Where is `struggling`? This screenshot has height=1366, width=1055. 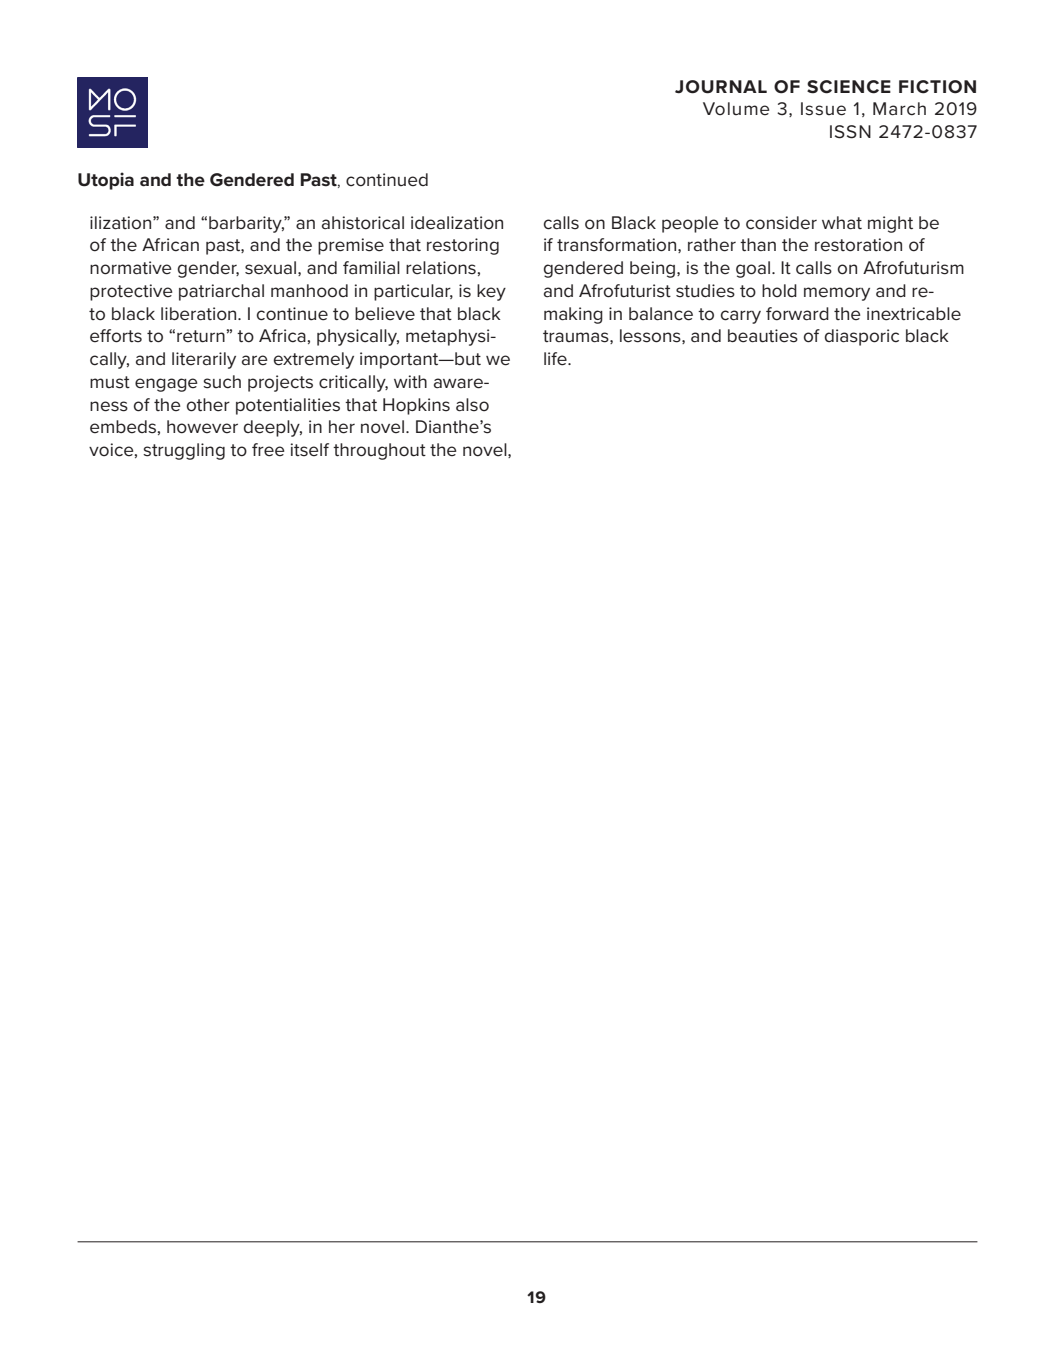 struggling is located at coordinates (184, 451).
